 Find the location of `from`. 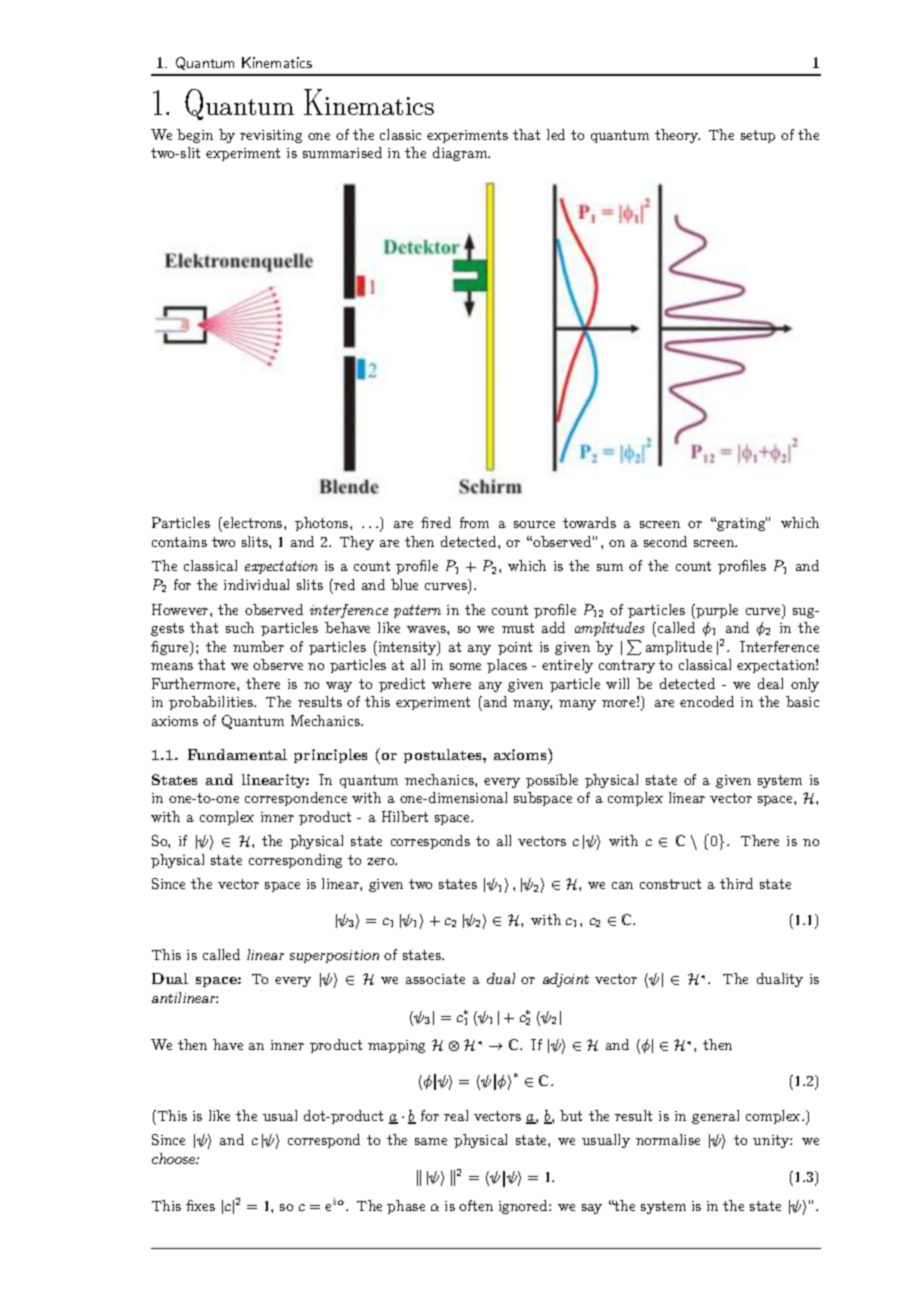

from is located at coordinates (474, 522).
